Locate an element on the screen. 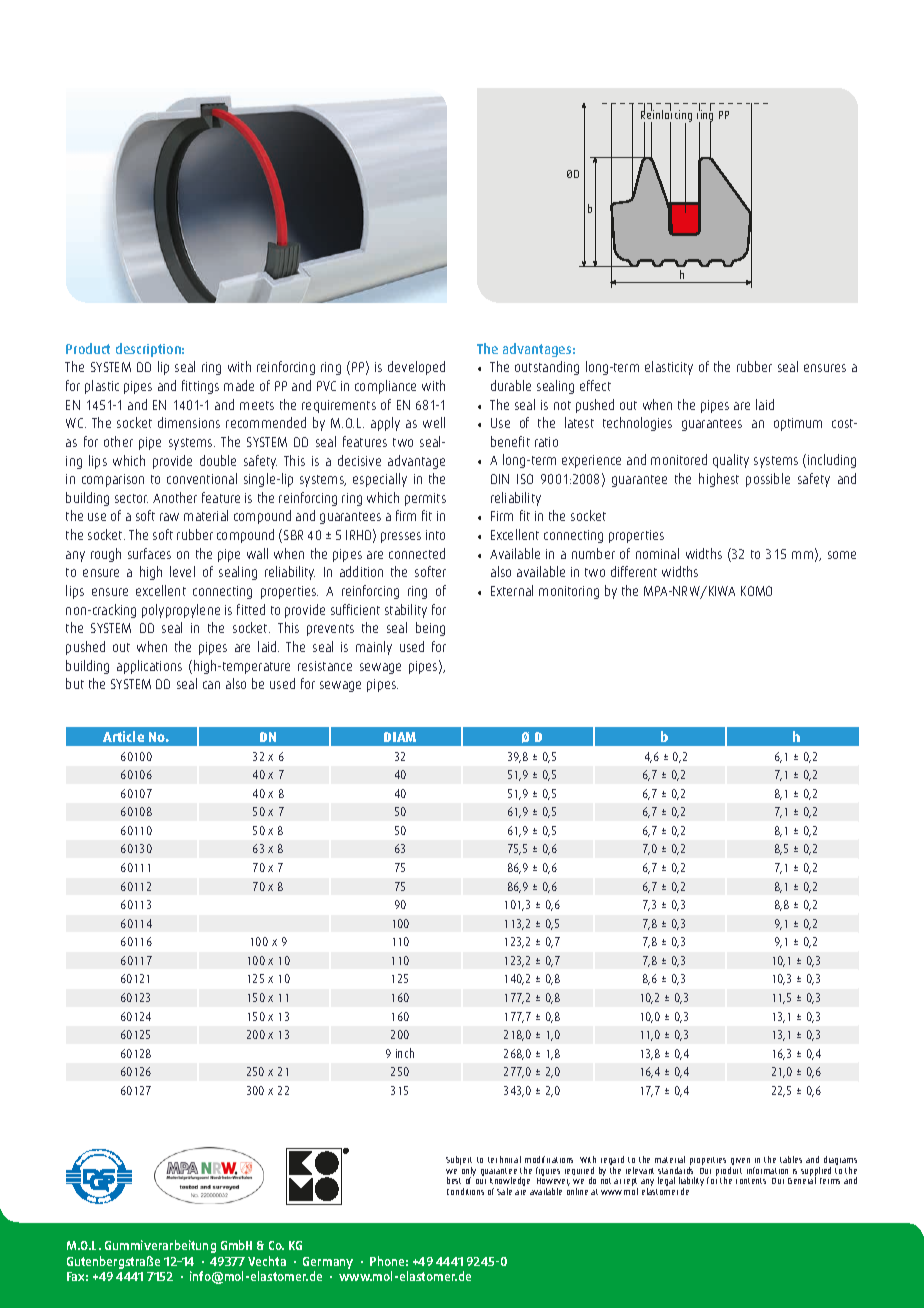 Image resolution: width=924 pixels, height=1308 pixels. being is located at coordinates (430, 629).
